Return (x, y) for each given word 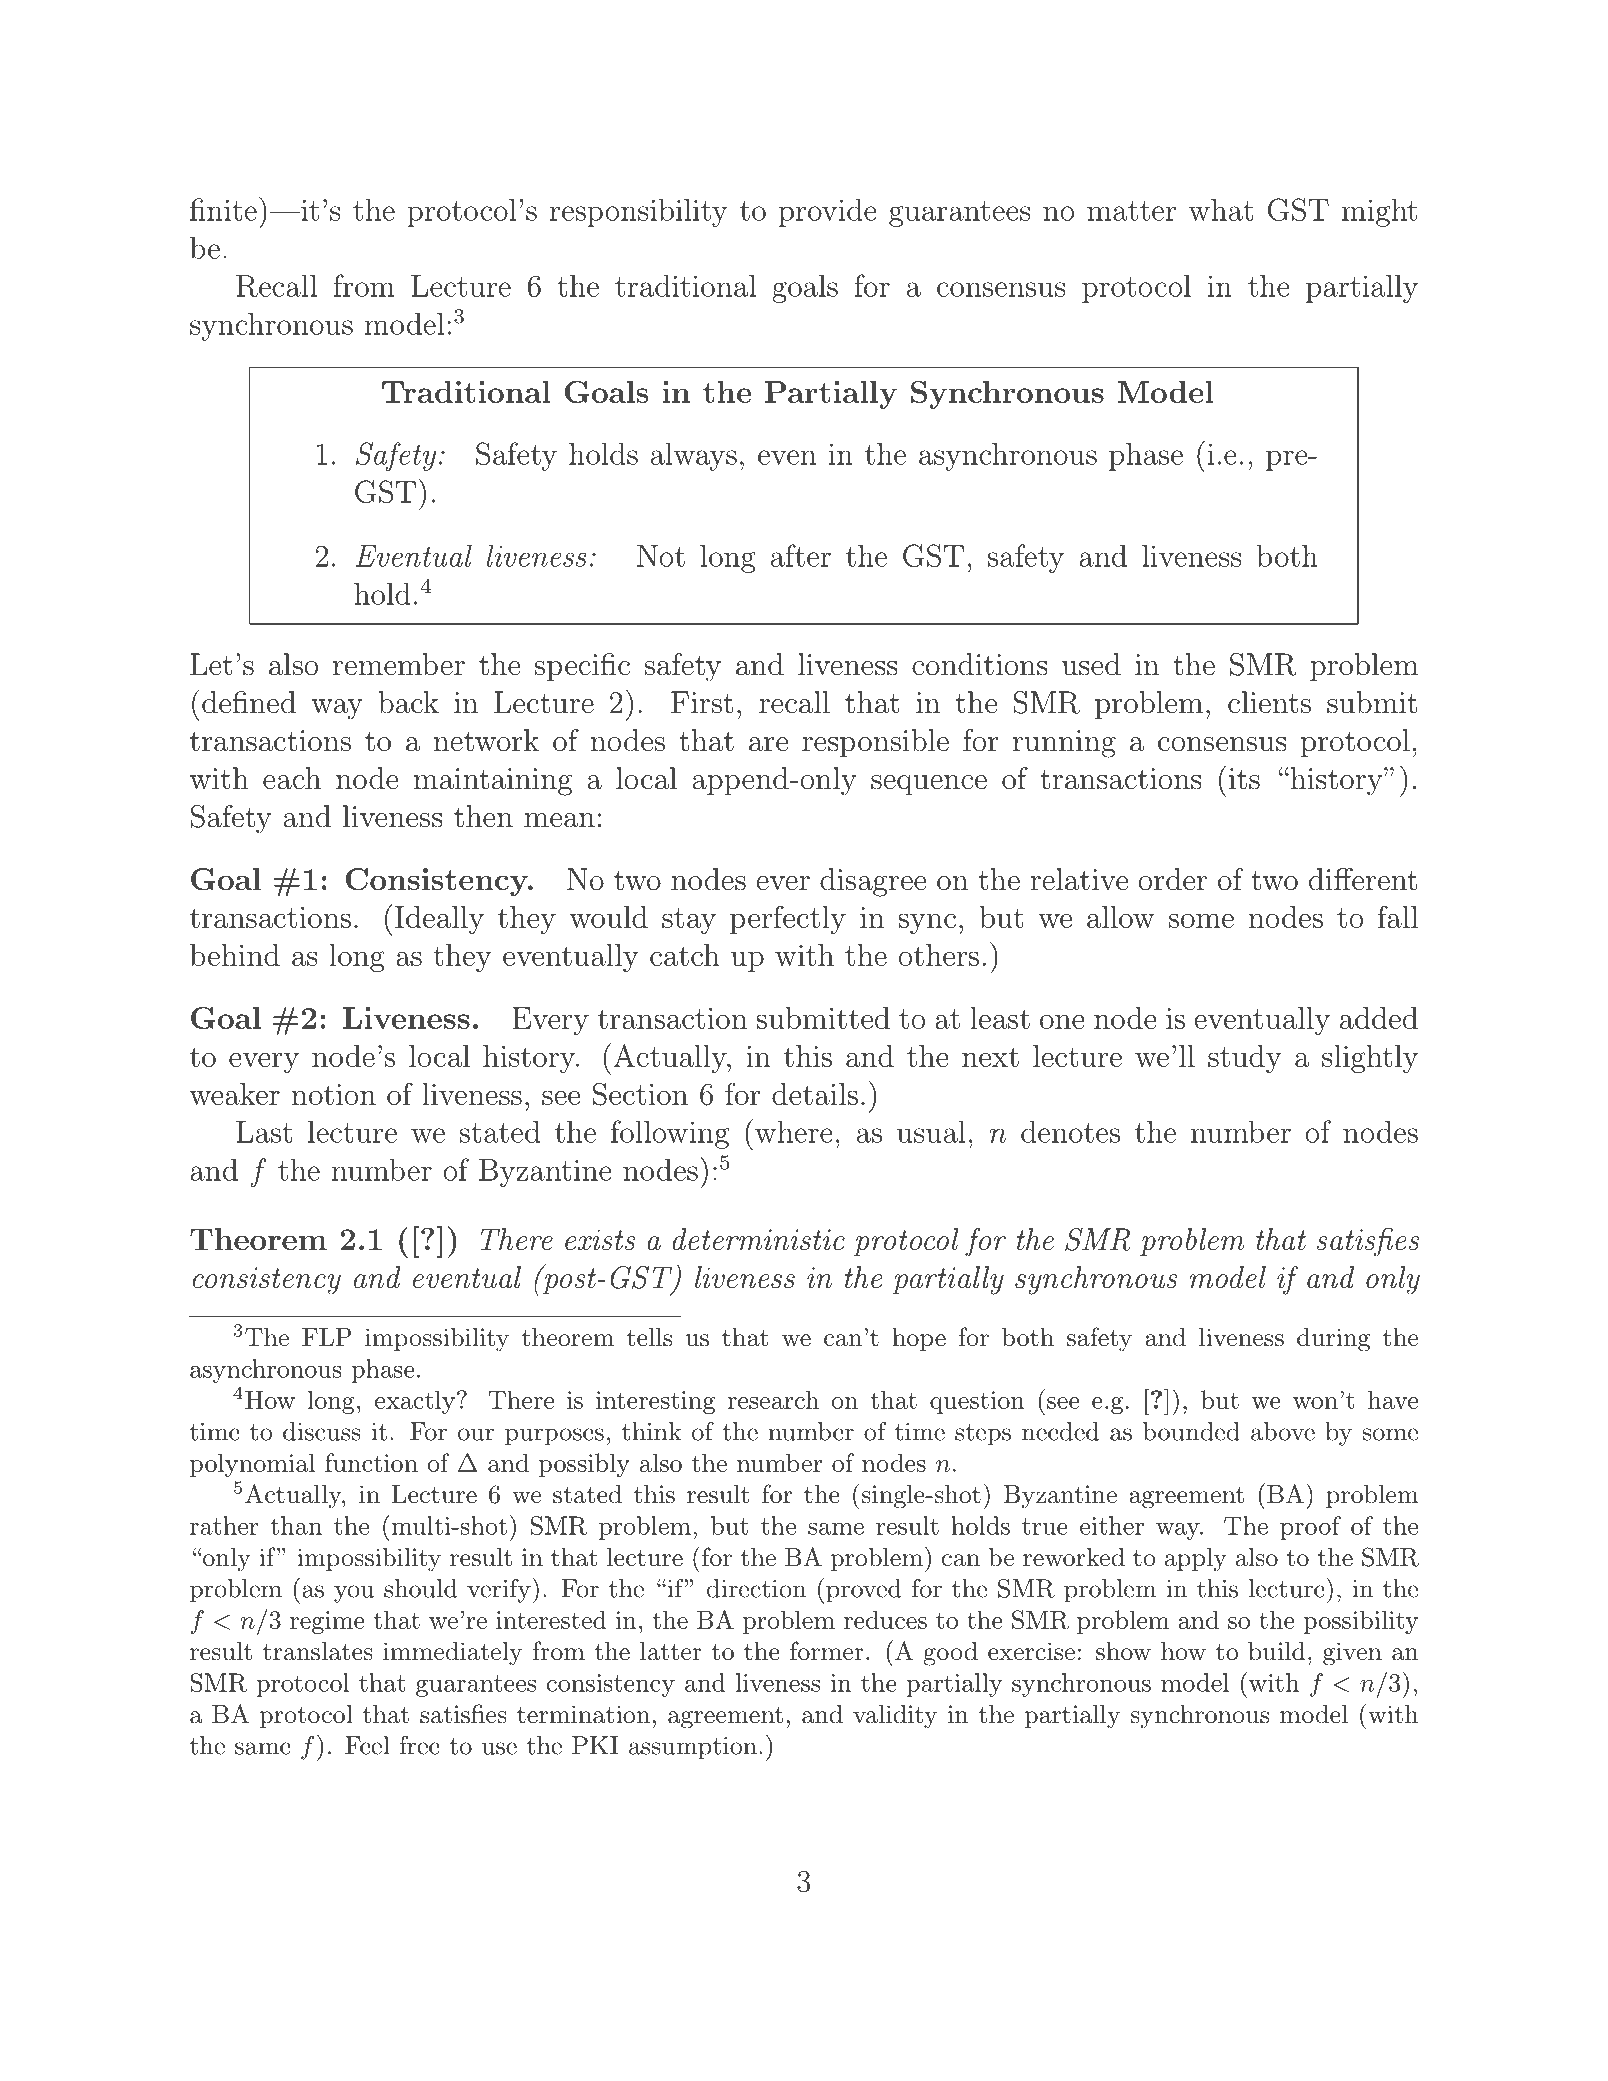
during (1333, 1340)
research (773, 1399)
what (1221, 210)
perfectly (788, 919)
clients (1269, 702)
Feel (367, 1745)
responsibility (639, 212)
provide (828, 212)
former (827, 1651)
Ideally (439, 920)
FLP (327, 1337)
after (801, 555)
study (1245, 1059)
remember (399, 664)
